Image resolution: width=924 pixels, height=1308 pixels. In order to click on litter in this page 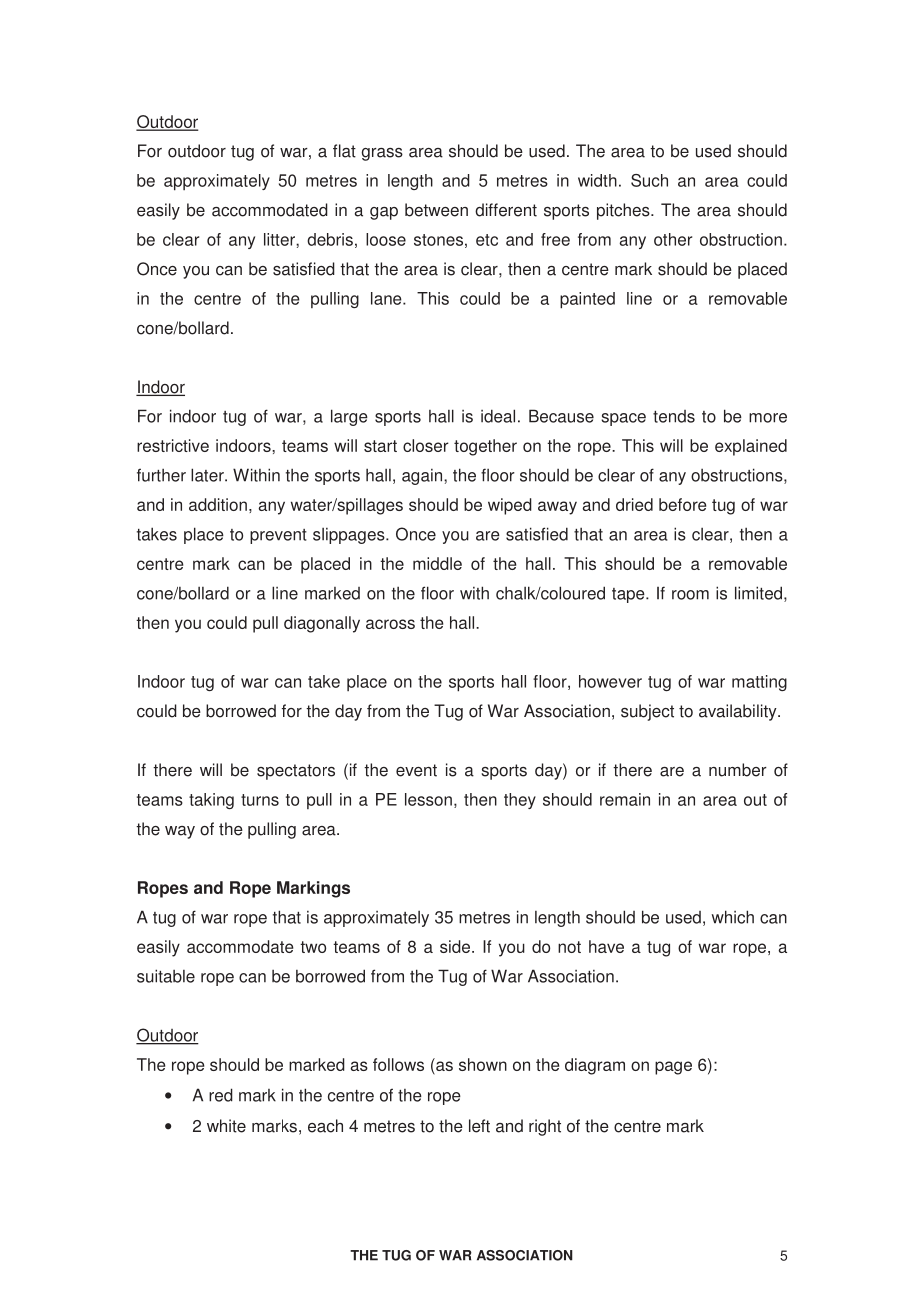, I will do `click(280, 239)`.
